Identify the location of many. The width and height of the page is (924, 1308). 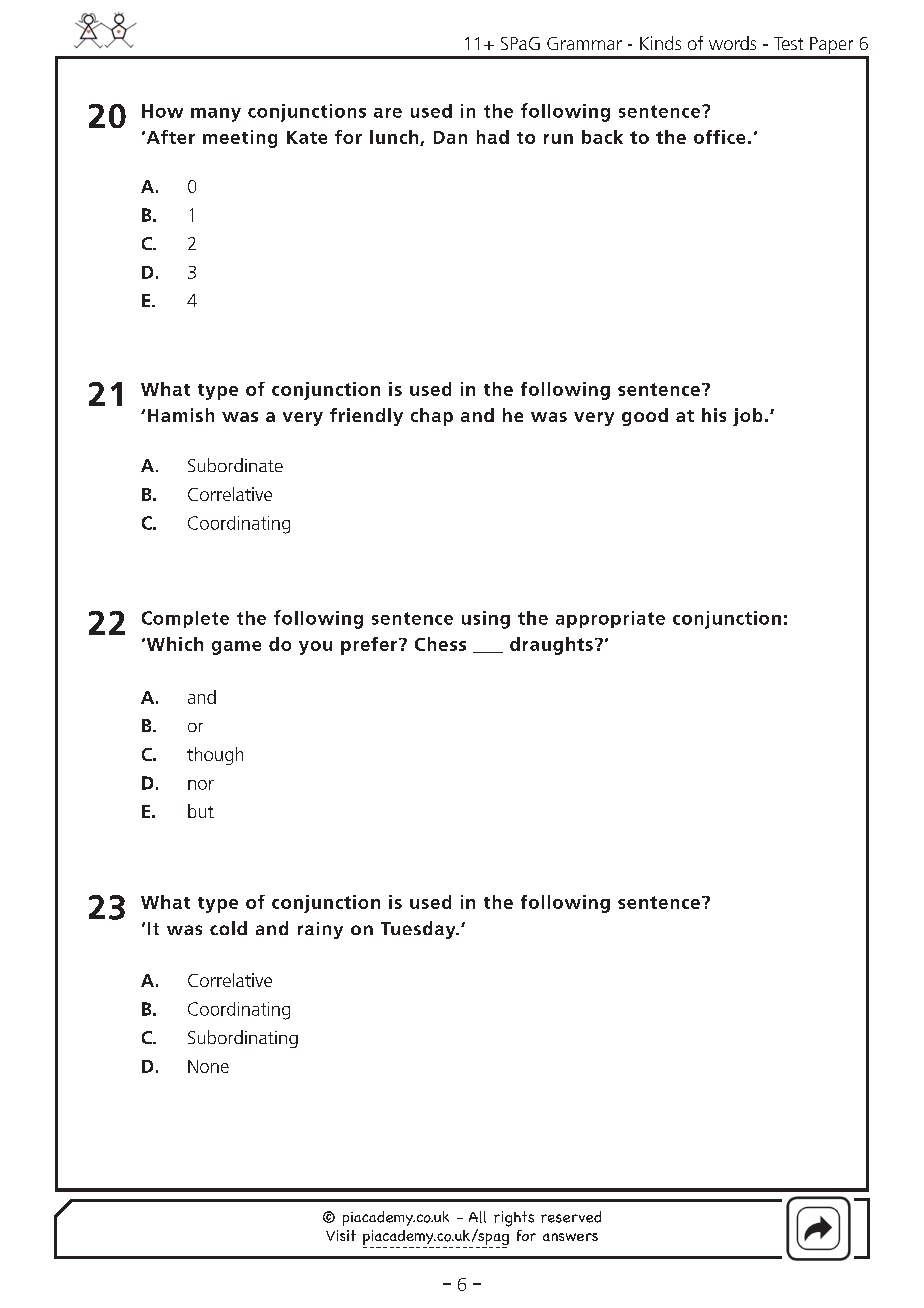
(216, 115).
